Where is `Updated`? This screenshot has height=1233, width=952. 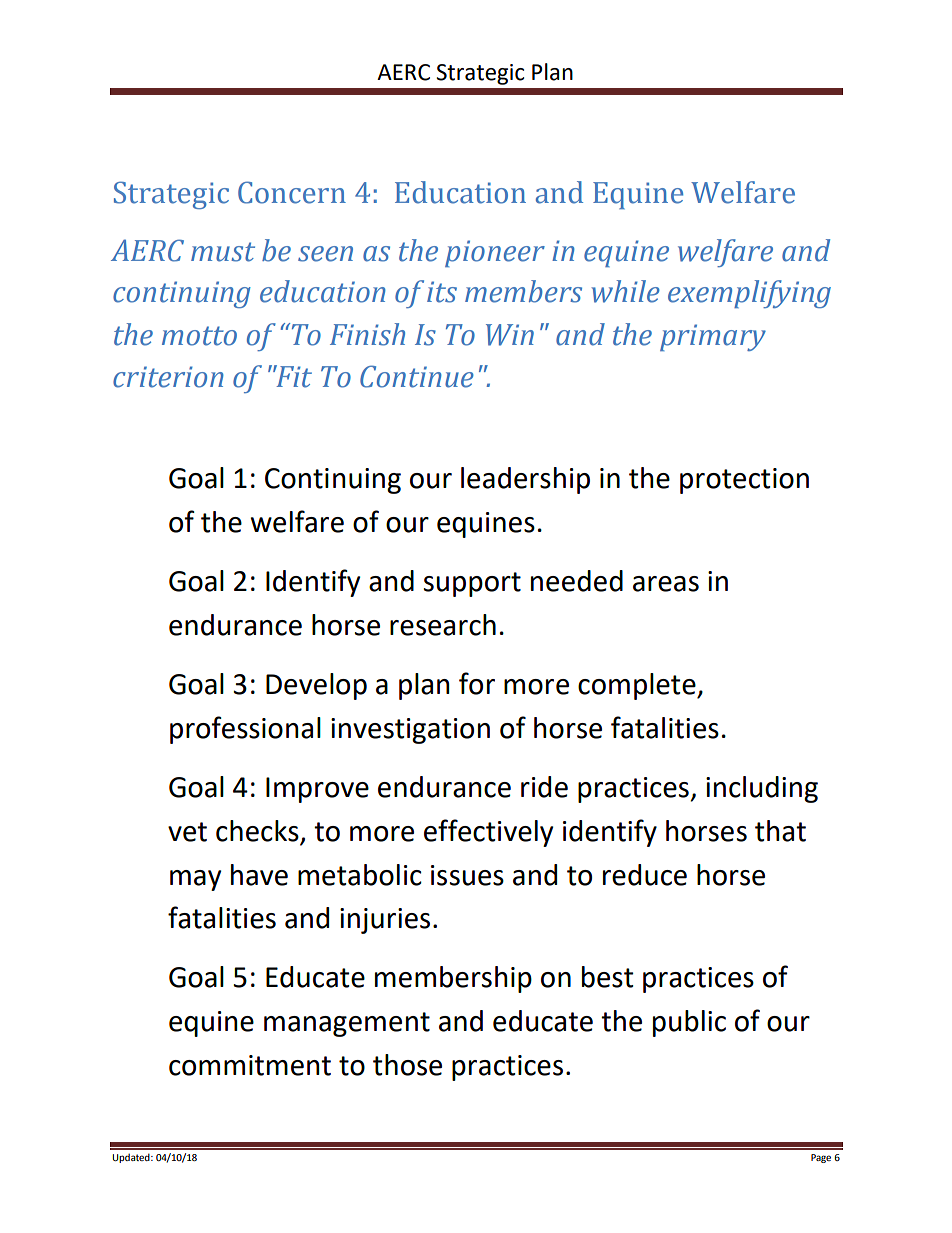
Updated is located at coordinates (132, 1158).
